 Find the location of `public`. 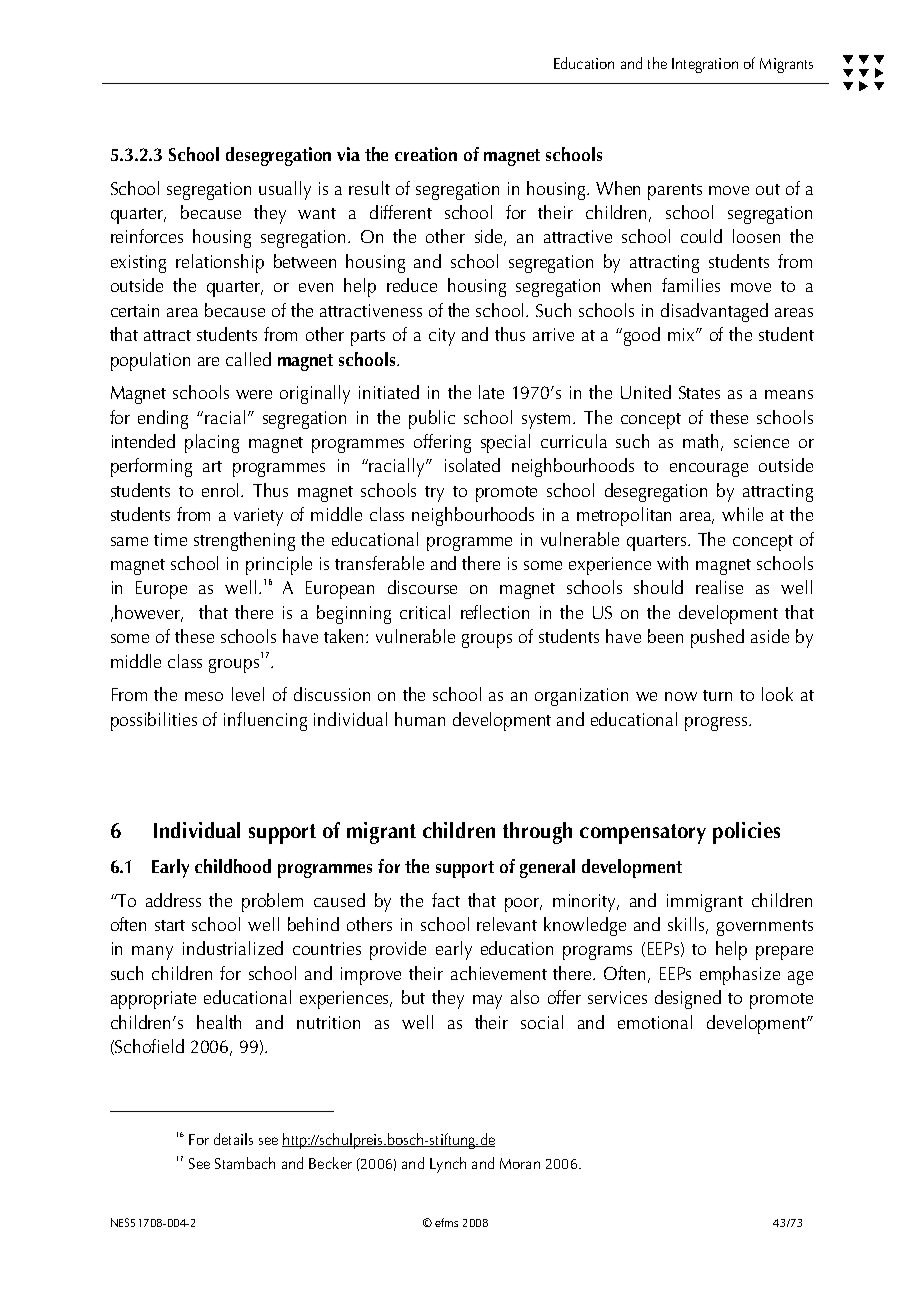

public is located at coordinates (432, 419).
